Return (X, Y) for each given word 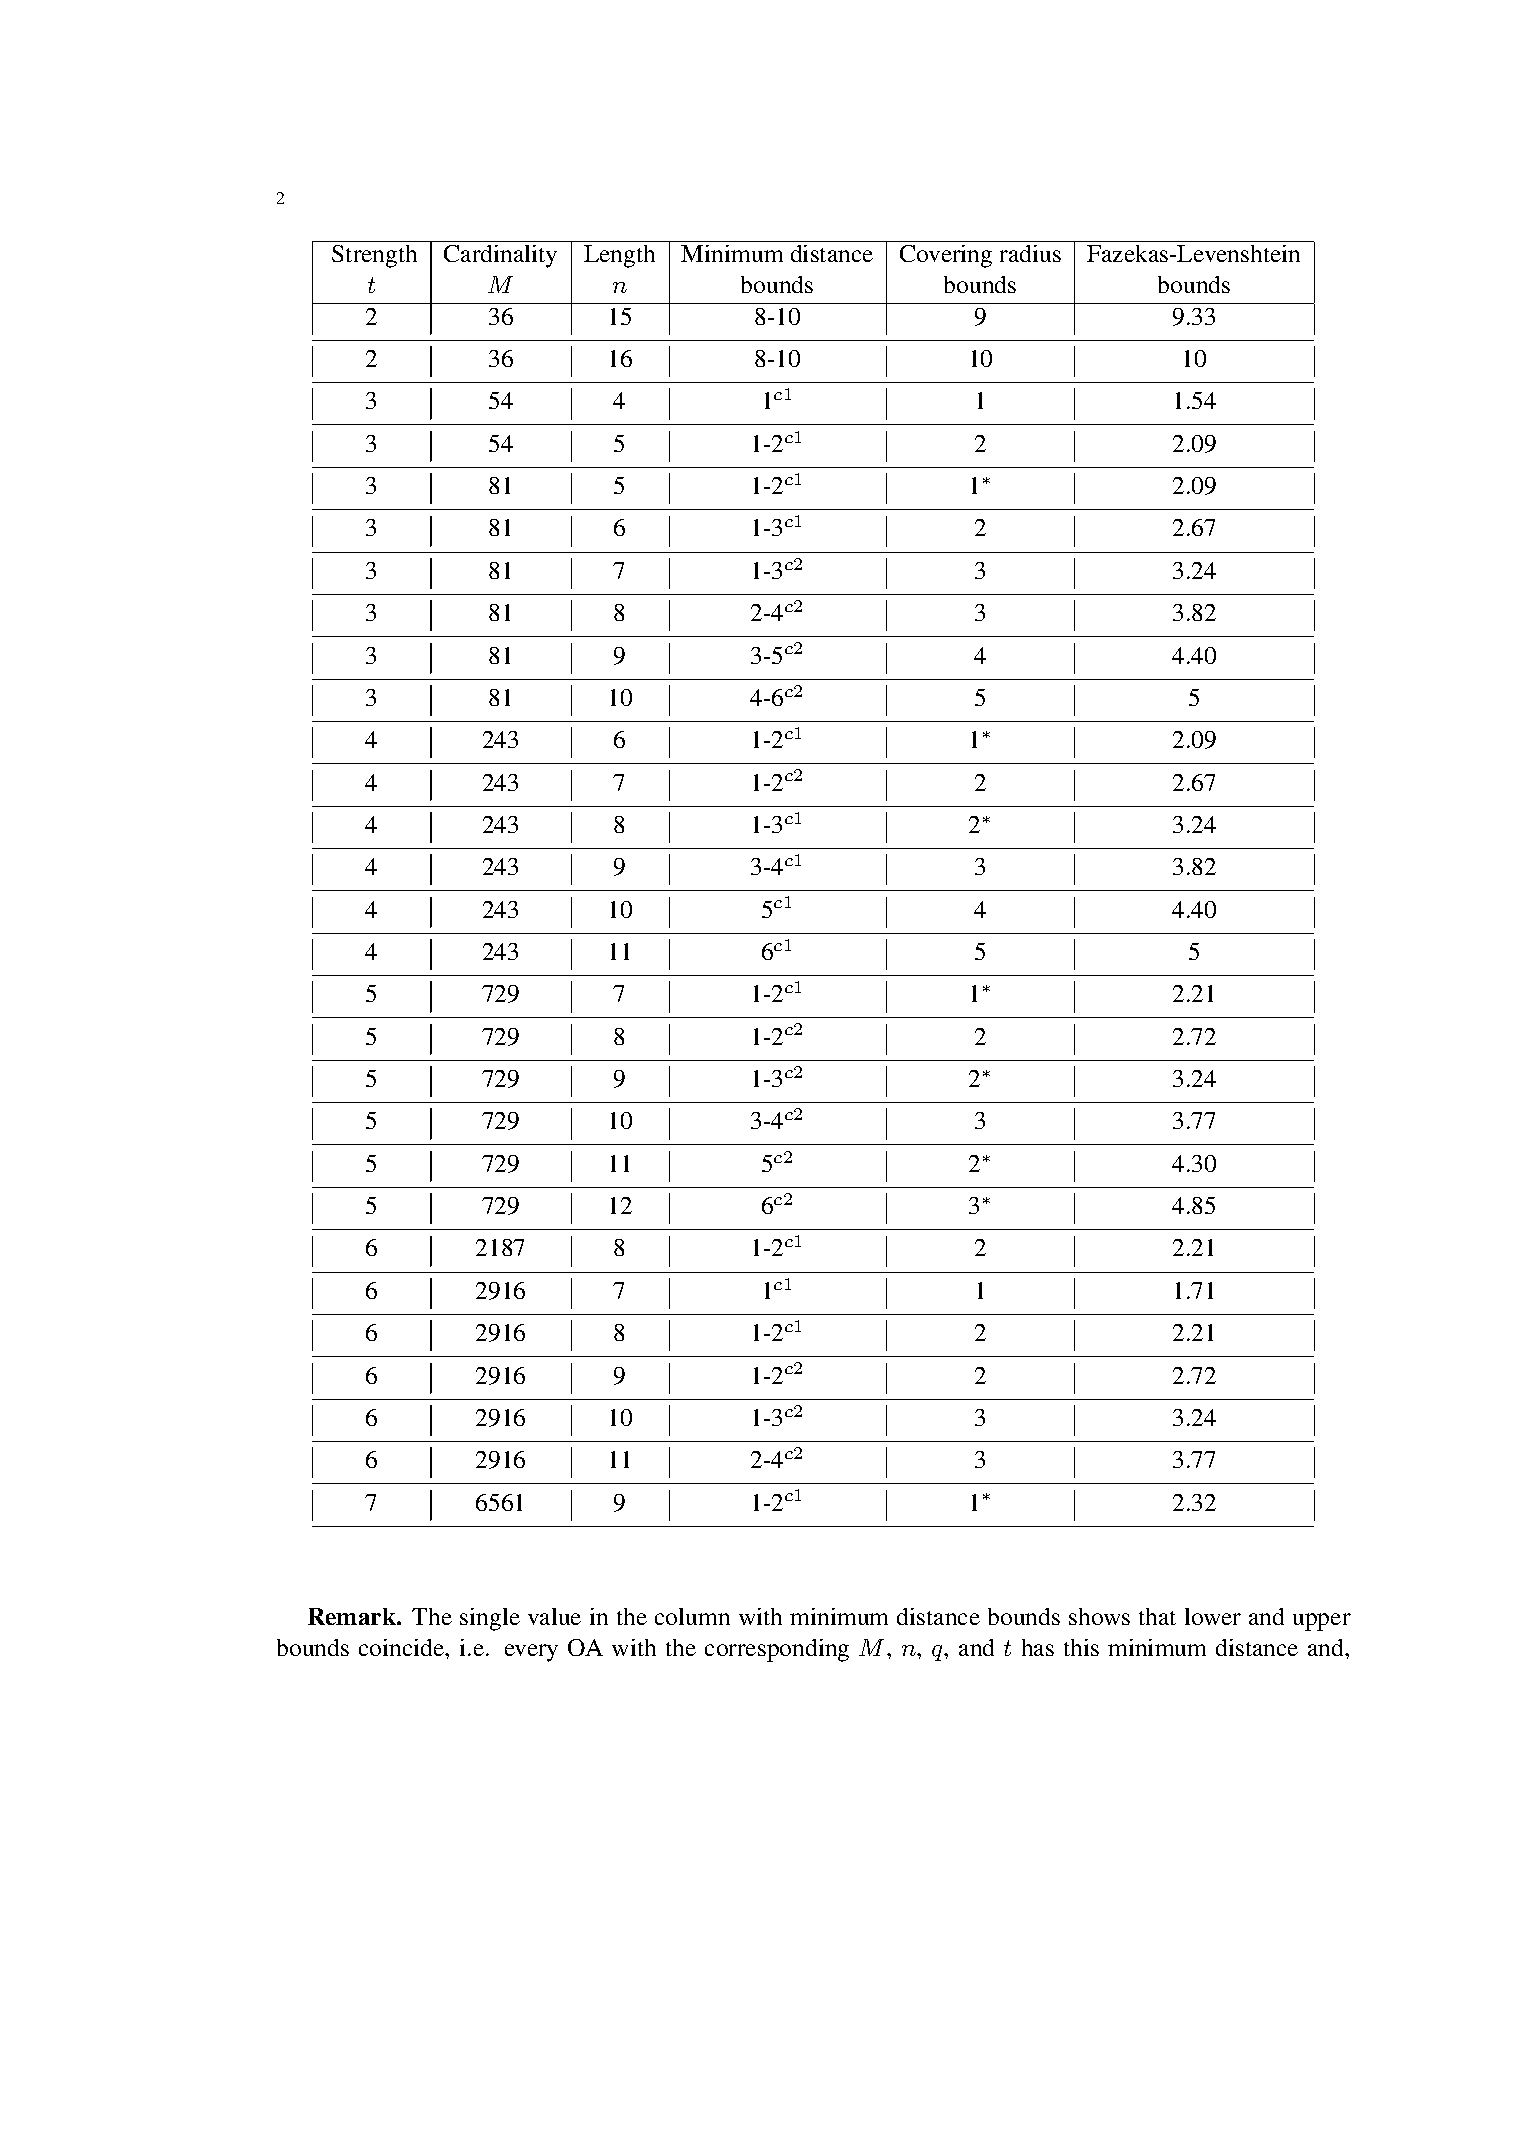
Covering (946, 256)
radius (1030, 253)
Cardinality (500, 256)
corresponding (777, 1650)
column (692, 1616)
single (490, 1619)
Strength (374, 256)
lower (1213, 1616)
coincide (403, 1647)
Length (619, 256)
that (1157, 1616)
